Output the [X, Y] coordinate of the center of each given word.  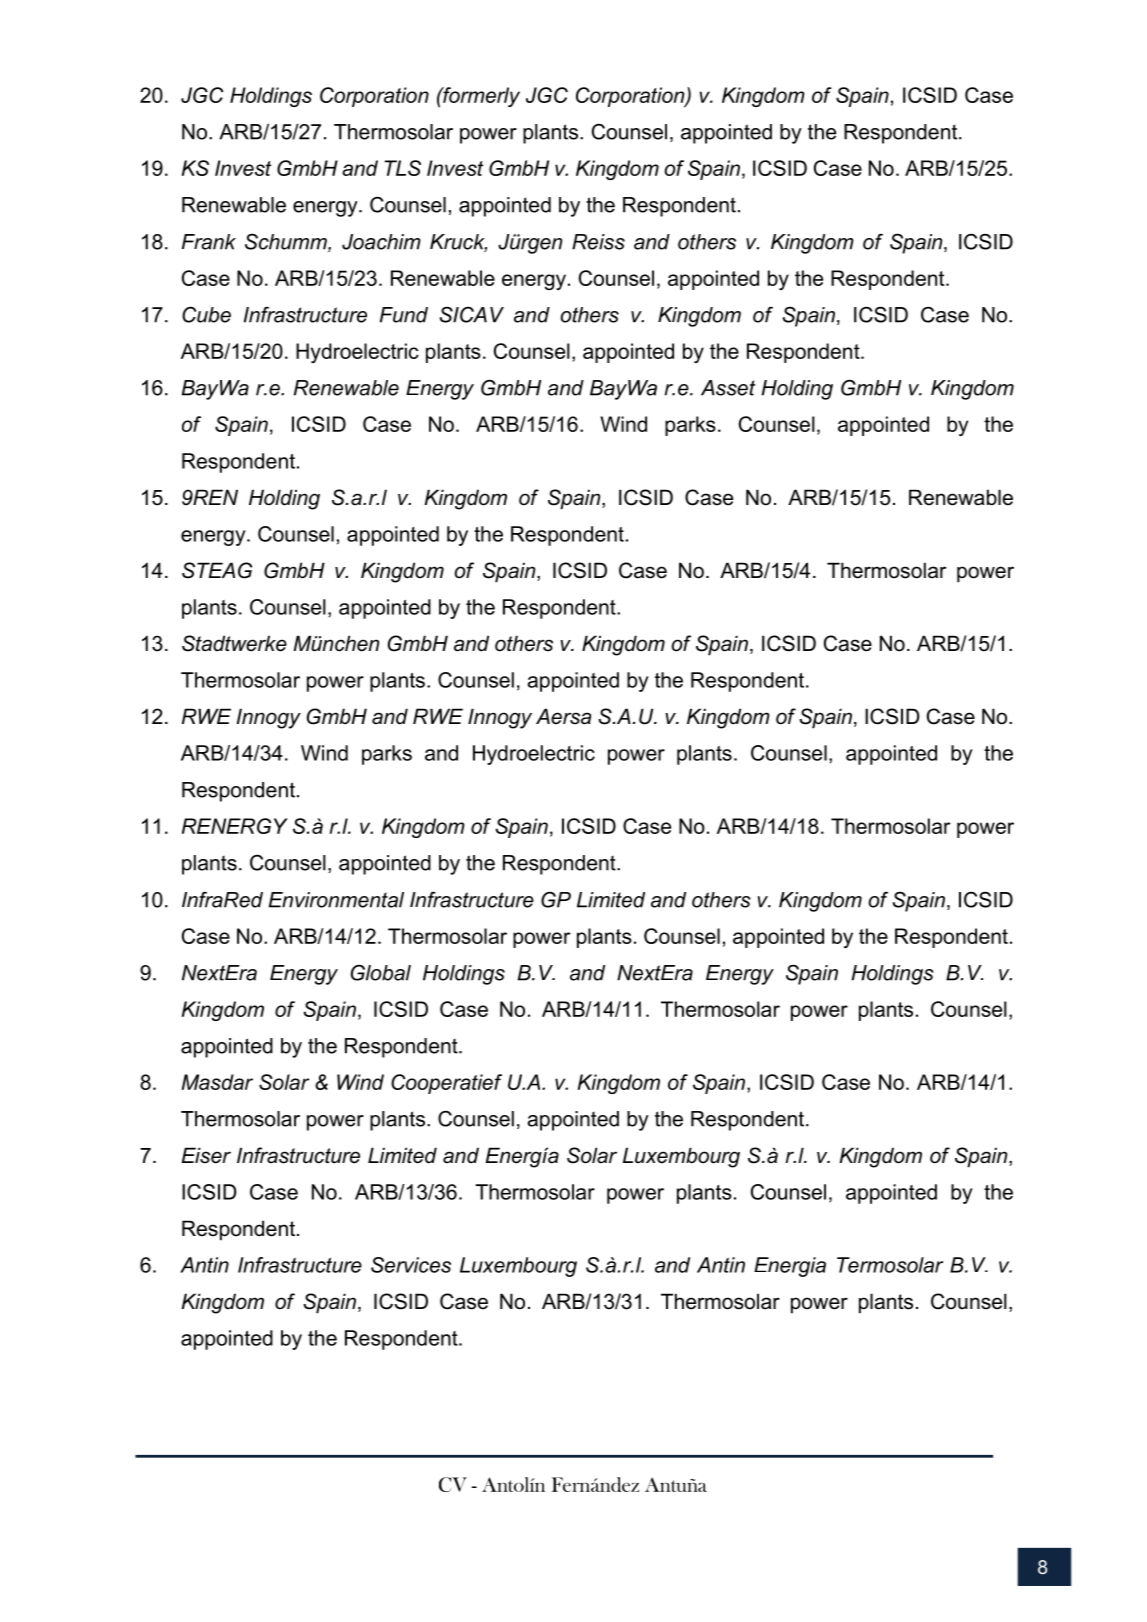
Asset [728, 388]
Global [381, 972]
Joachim [381, 242]
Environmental [336, 900]
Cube [206, 314]
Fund [404, 315]
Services [411, 1265]
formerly [480, 97]
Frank [209, 242]
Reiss [598, 242]
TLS [402, 168]
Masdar [217, 1082]
